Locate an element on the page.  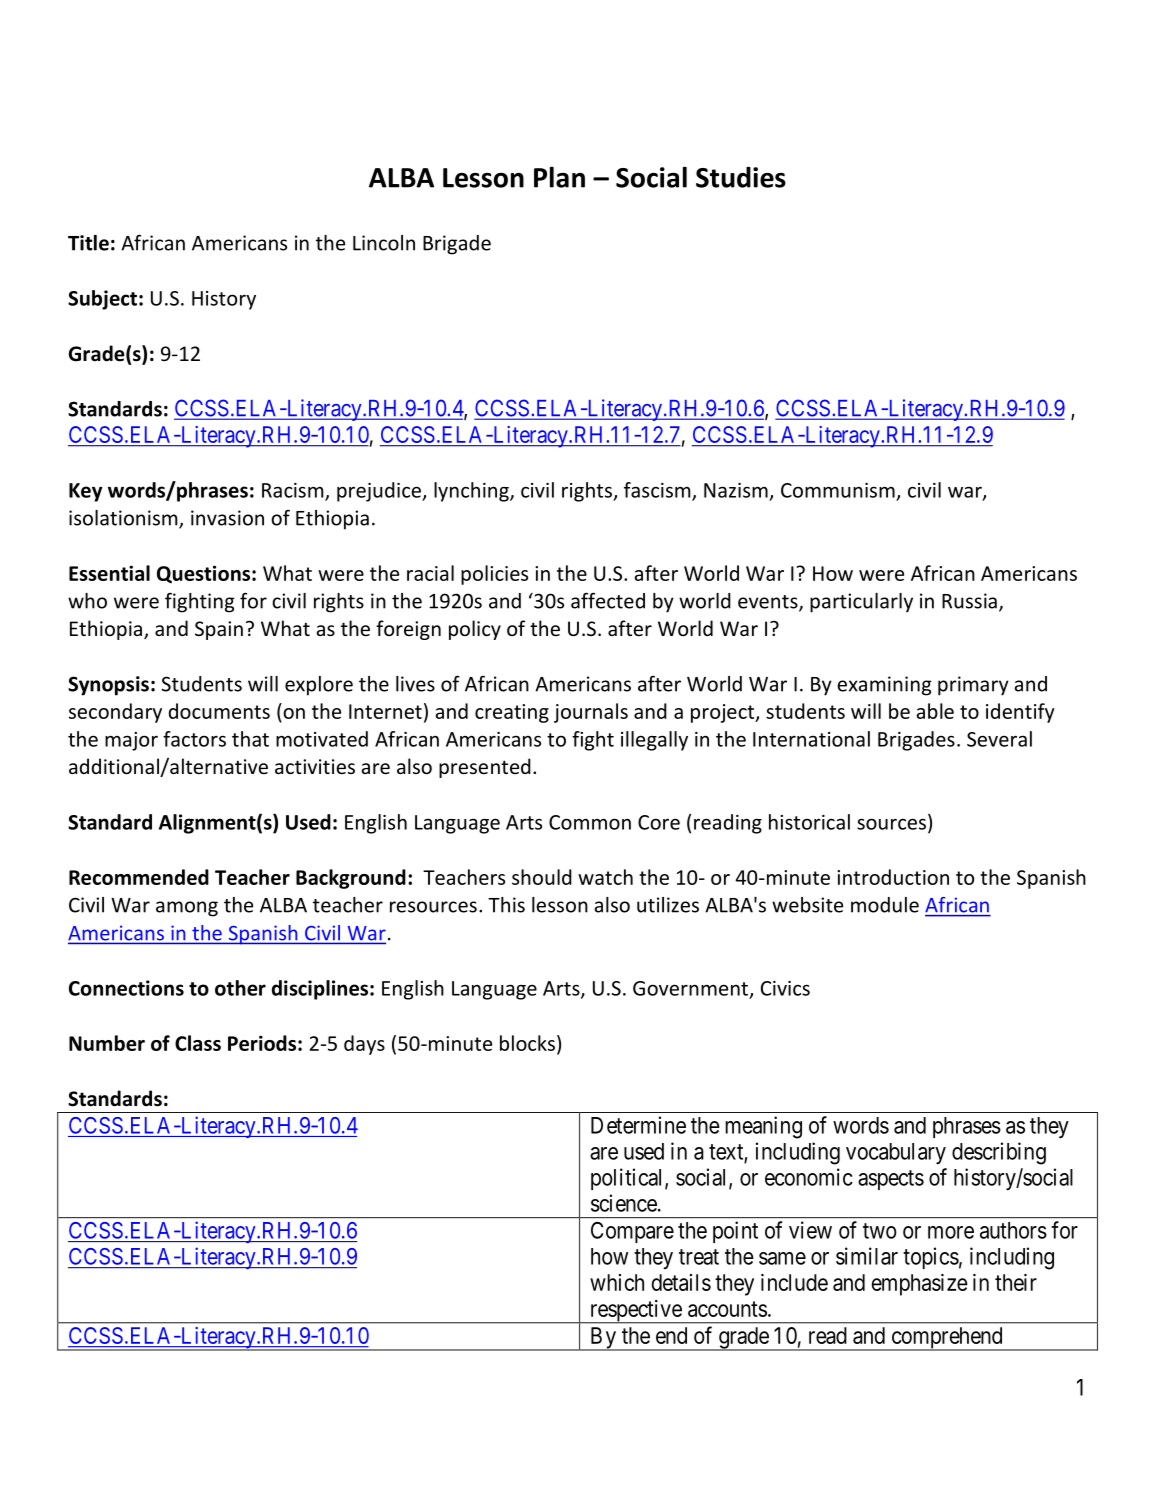
presented is located at coordinates (485, 768).
